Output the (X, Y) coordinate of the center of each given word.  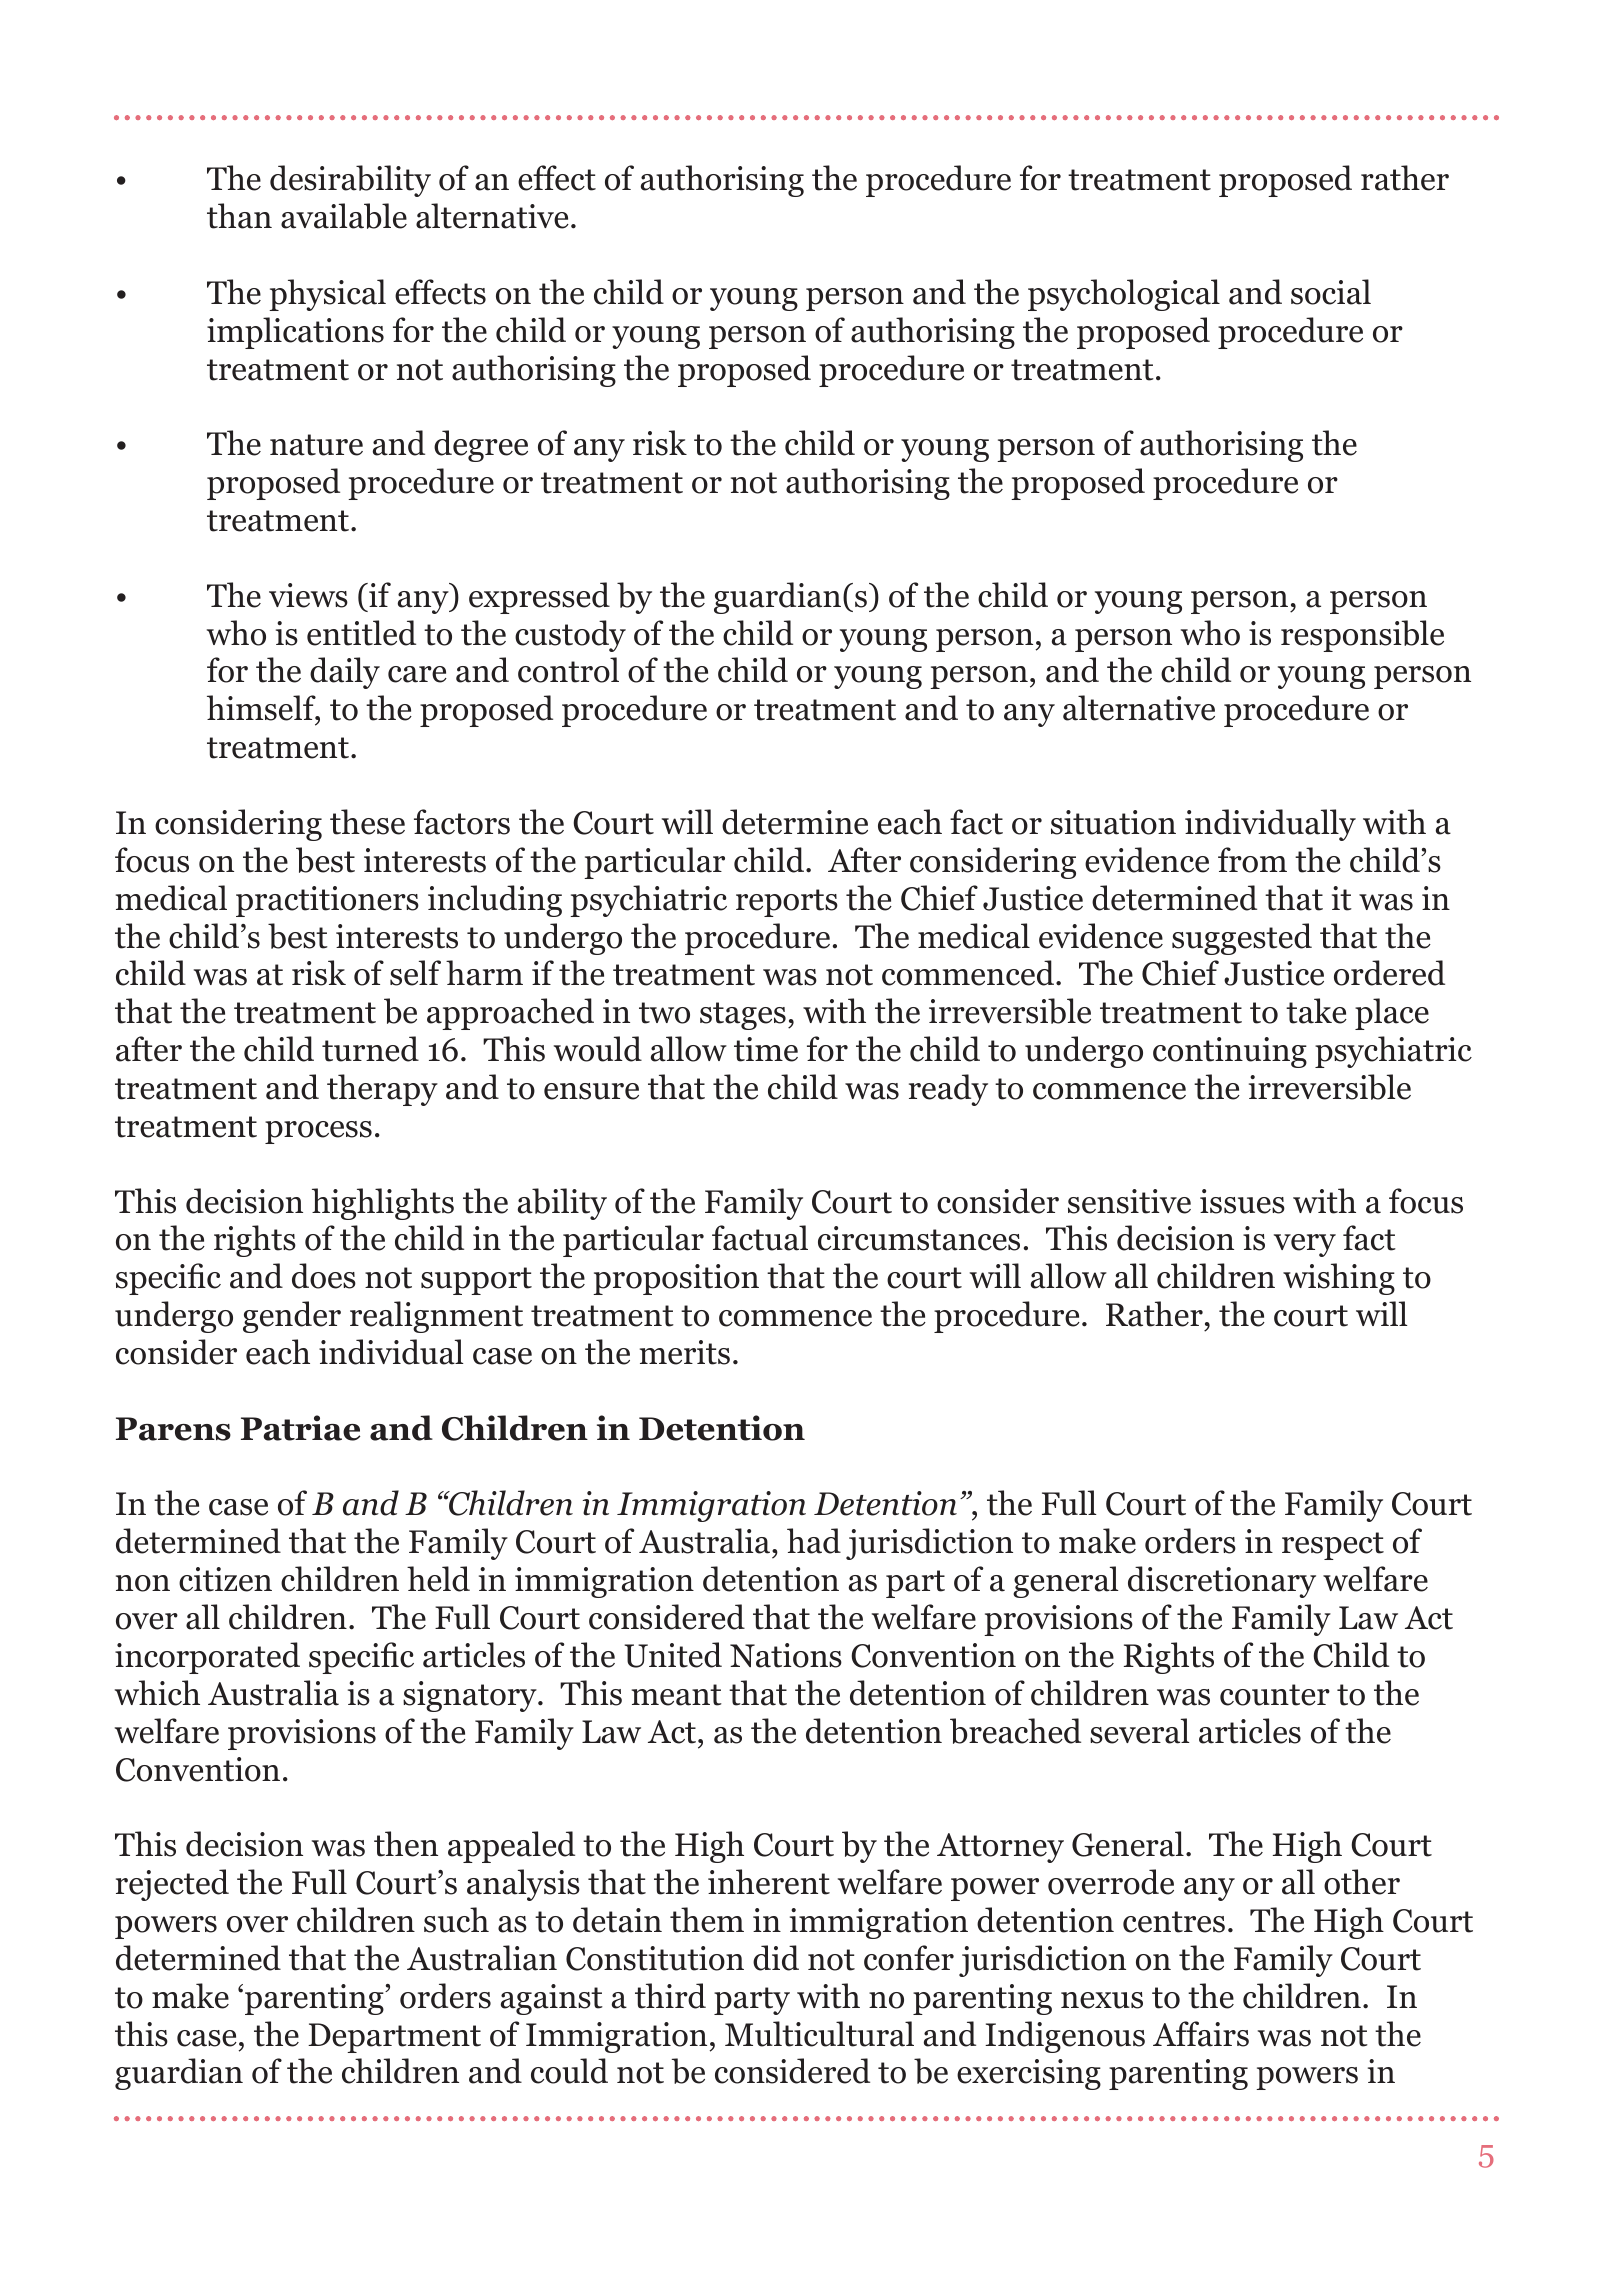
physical (327, 295)
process (318, 1132)
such (456, 1920)
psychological (1124, 295)
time (766, 1049)
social (1331, 292)
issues (1242, 1201)
